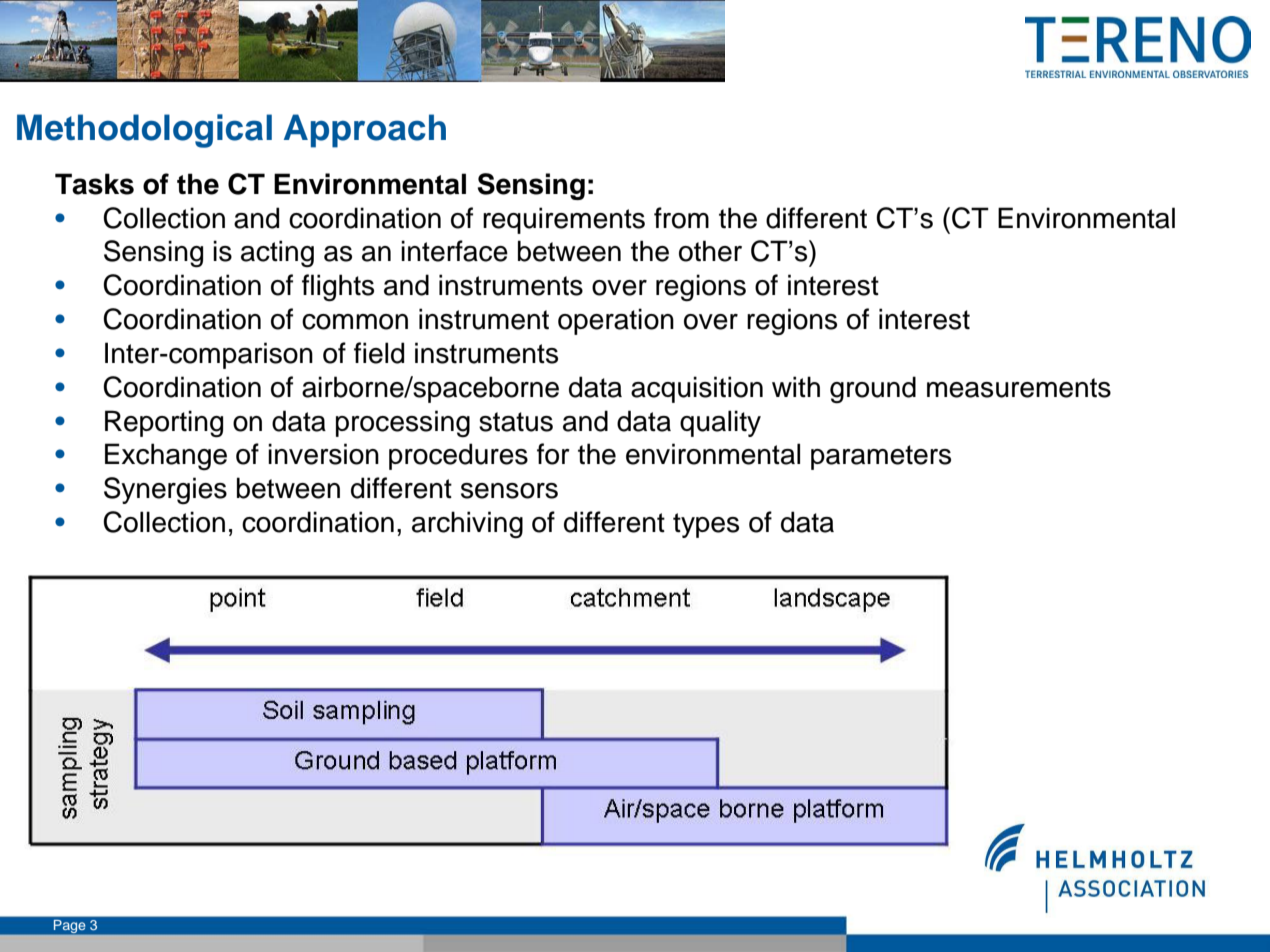 The image size is (1270, 952). I want to click on ground, so click(873, 390).
